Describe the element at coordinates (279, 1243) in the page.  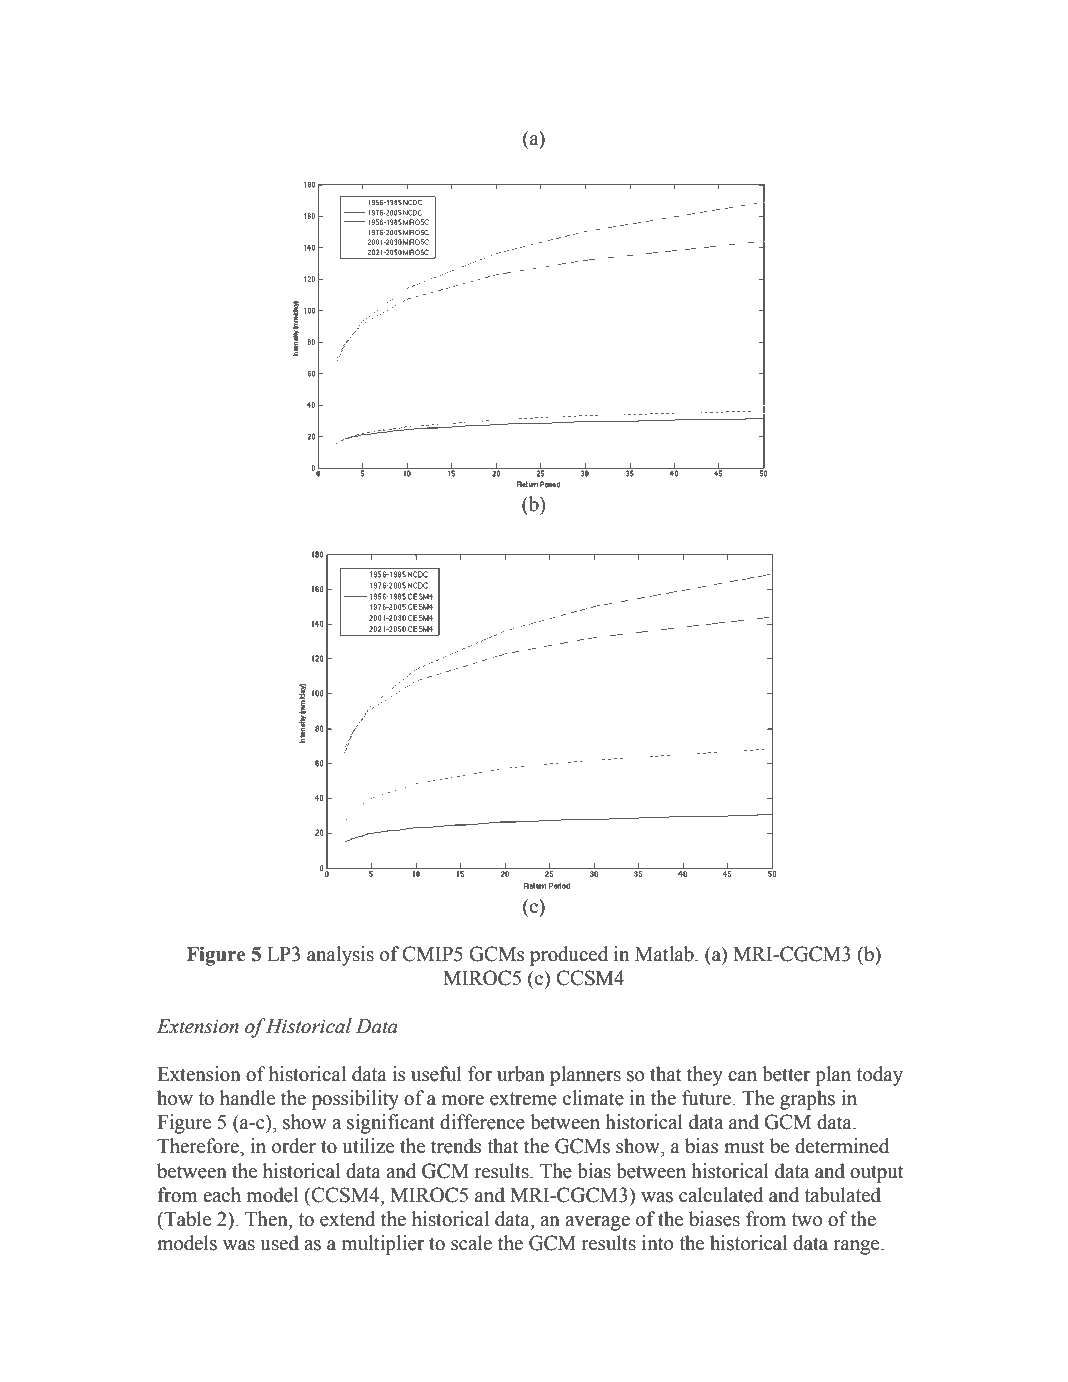
I see `used` at that location.
